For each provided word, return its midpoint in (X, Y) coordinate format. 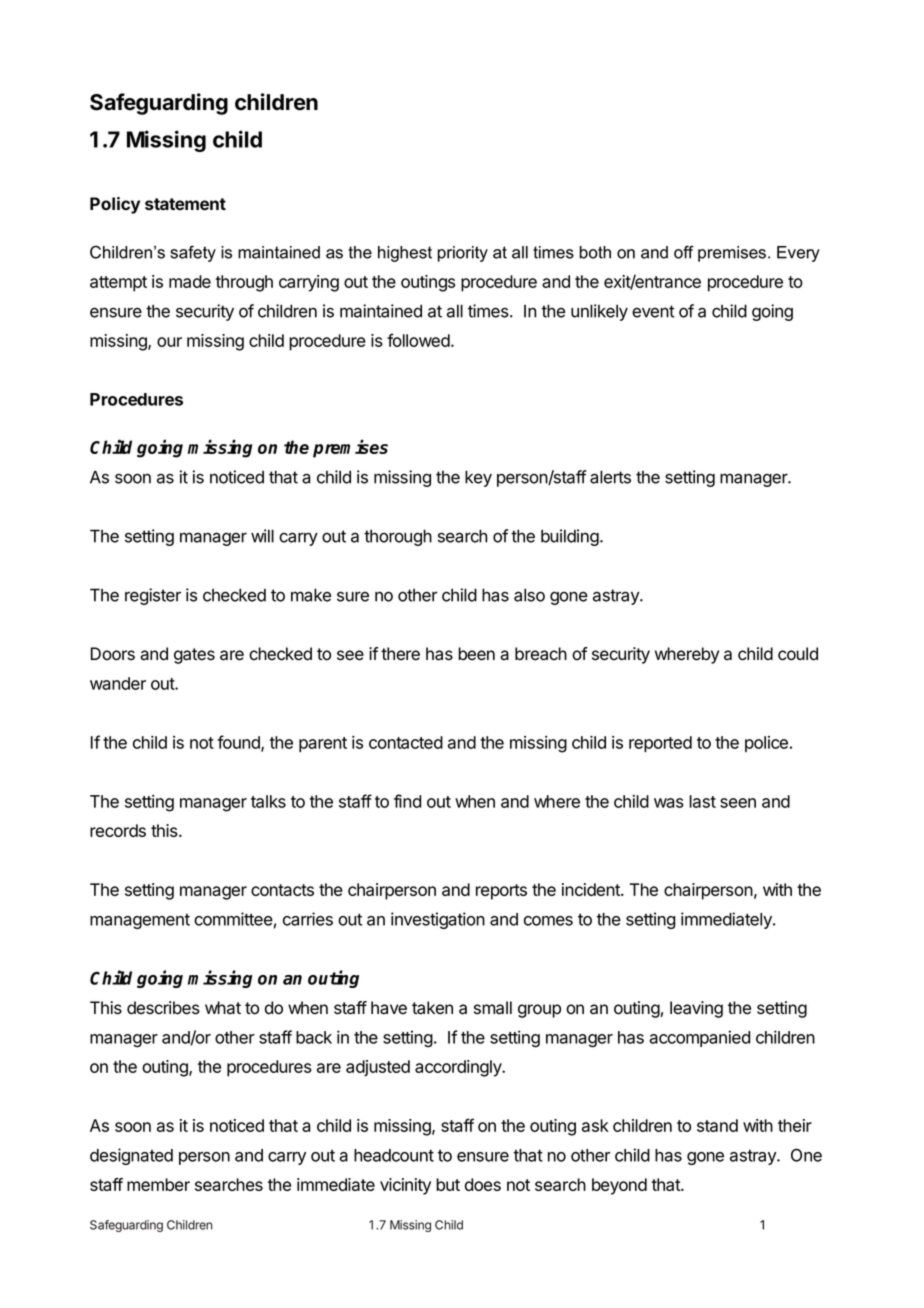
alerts (610, 477)
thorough (398, 537)
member (158, 1184)
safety (193, 253)
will (262, 536)
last (702, 801)
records (118, 830)
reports (501, 892)
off (684, 252)
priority (463, 254)
